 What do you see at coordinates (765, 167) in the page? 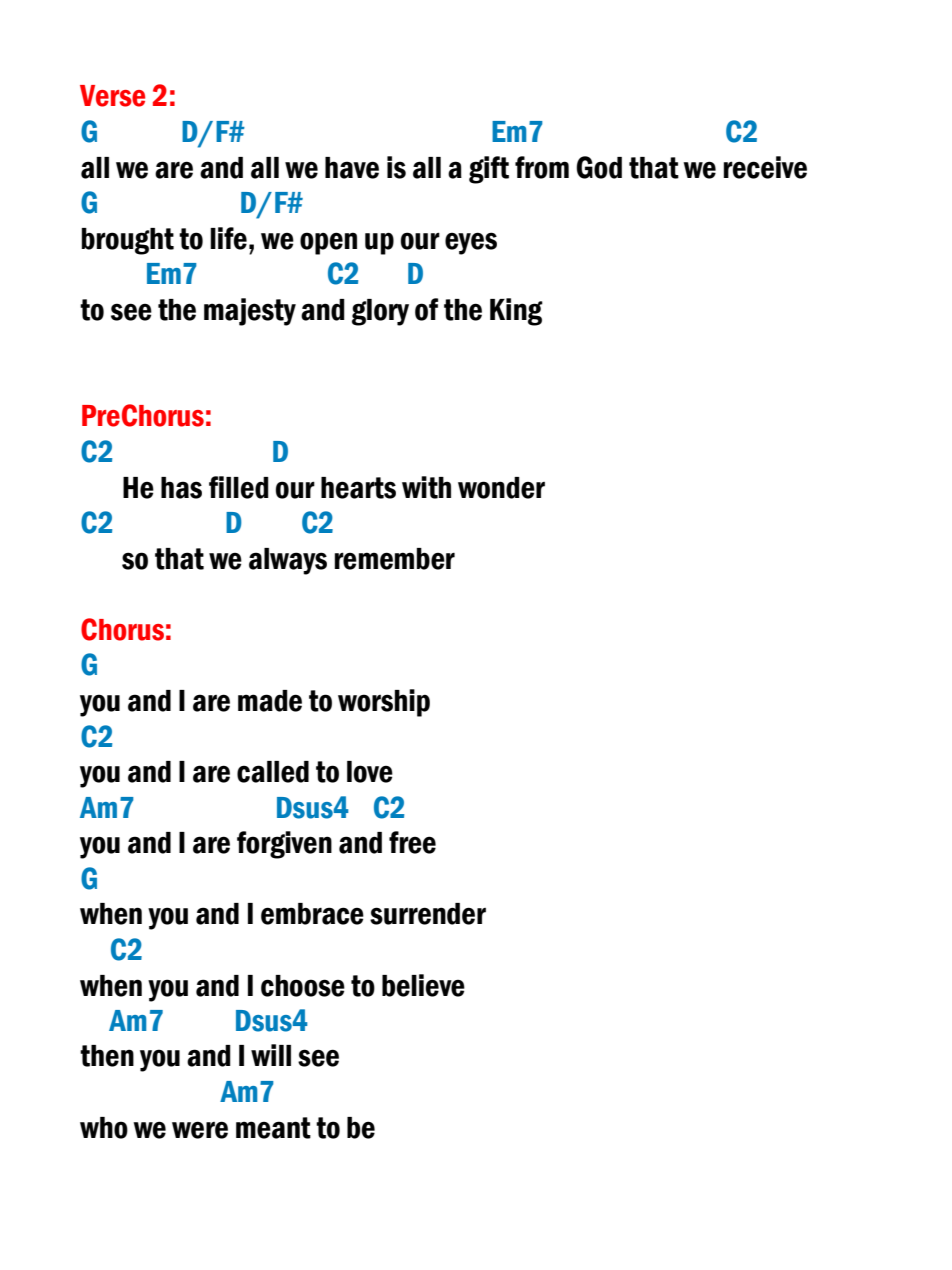
I see `receive` at bounding box center [765, 167].
